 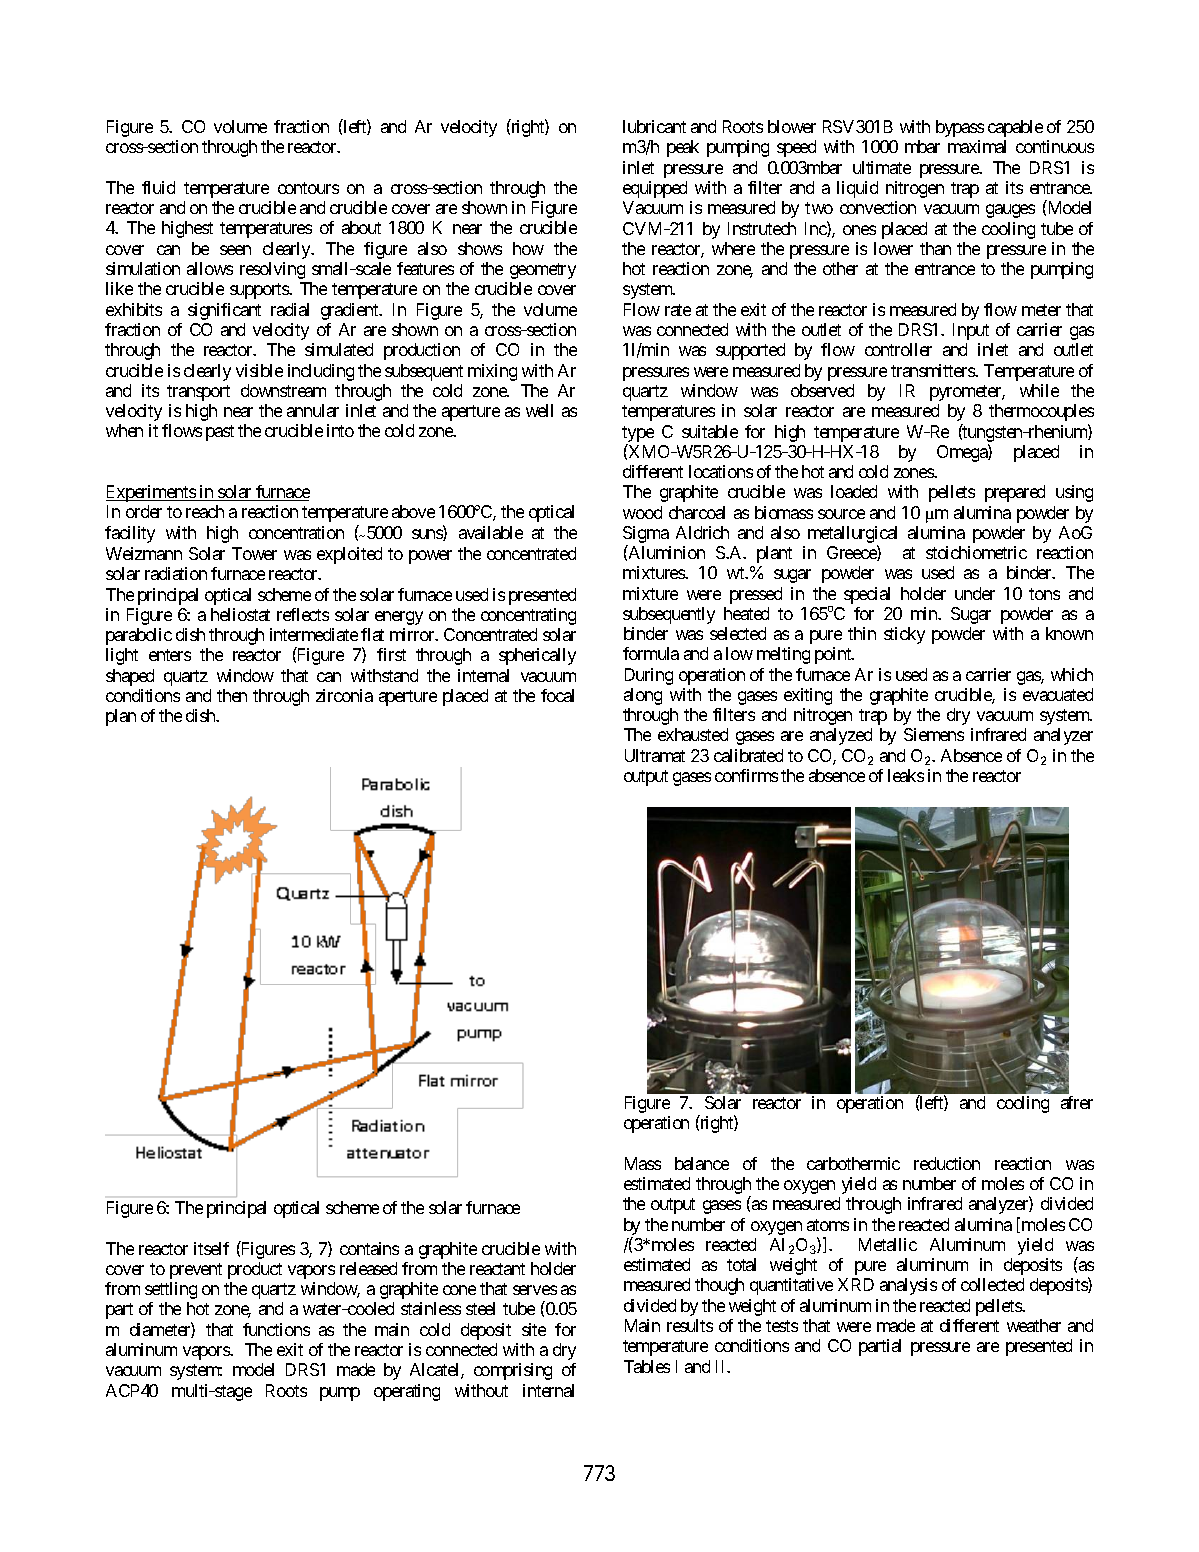 What do you see at coordinates (647, 1366) in the document?
I see `Tables` at bounding box center [647, 1366].
